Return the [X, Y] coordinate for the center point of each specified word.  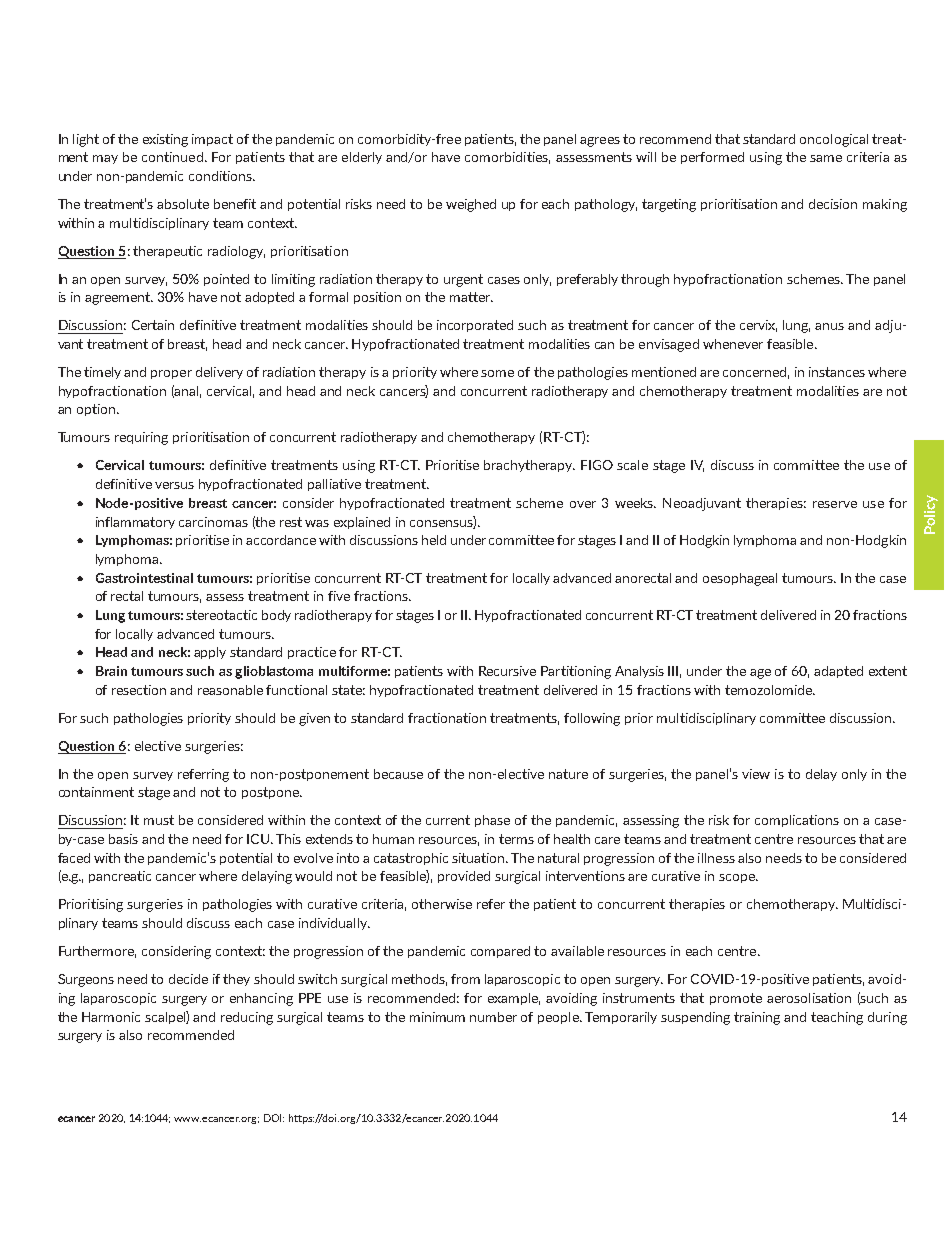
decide [188, 979]
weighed [471, 205]
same [826, 158]
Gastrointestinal [144, 578]
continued [172, 157]
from [465, 979]
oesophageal [740, 579]
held [434, 540]
